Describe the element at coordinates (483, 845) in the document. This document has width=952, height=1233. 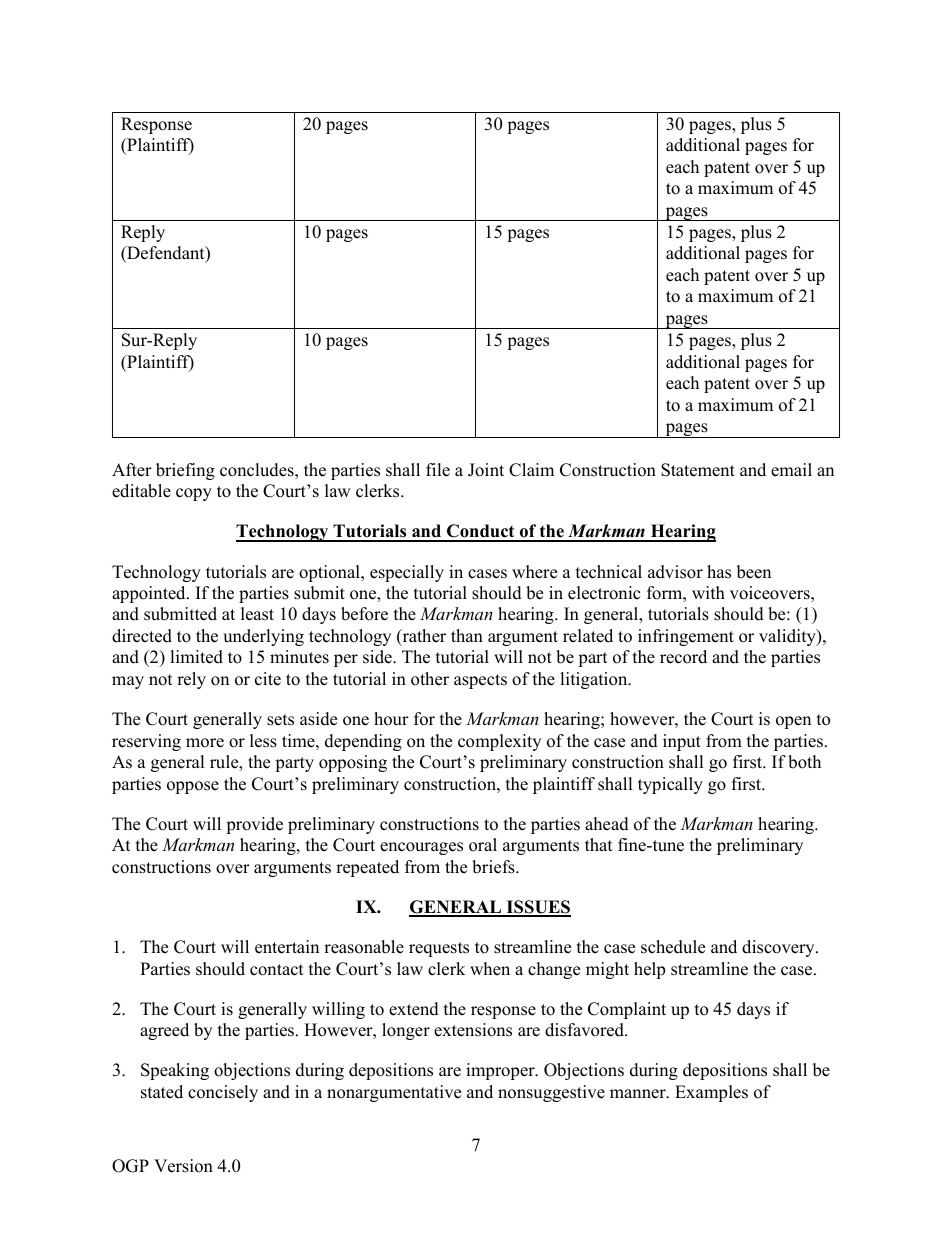
I see `oral` at that location.
